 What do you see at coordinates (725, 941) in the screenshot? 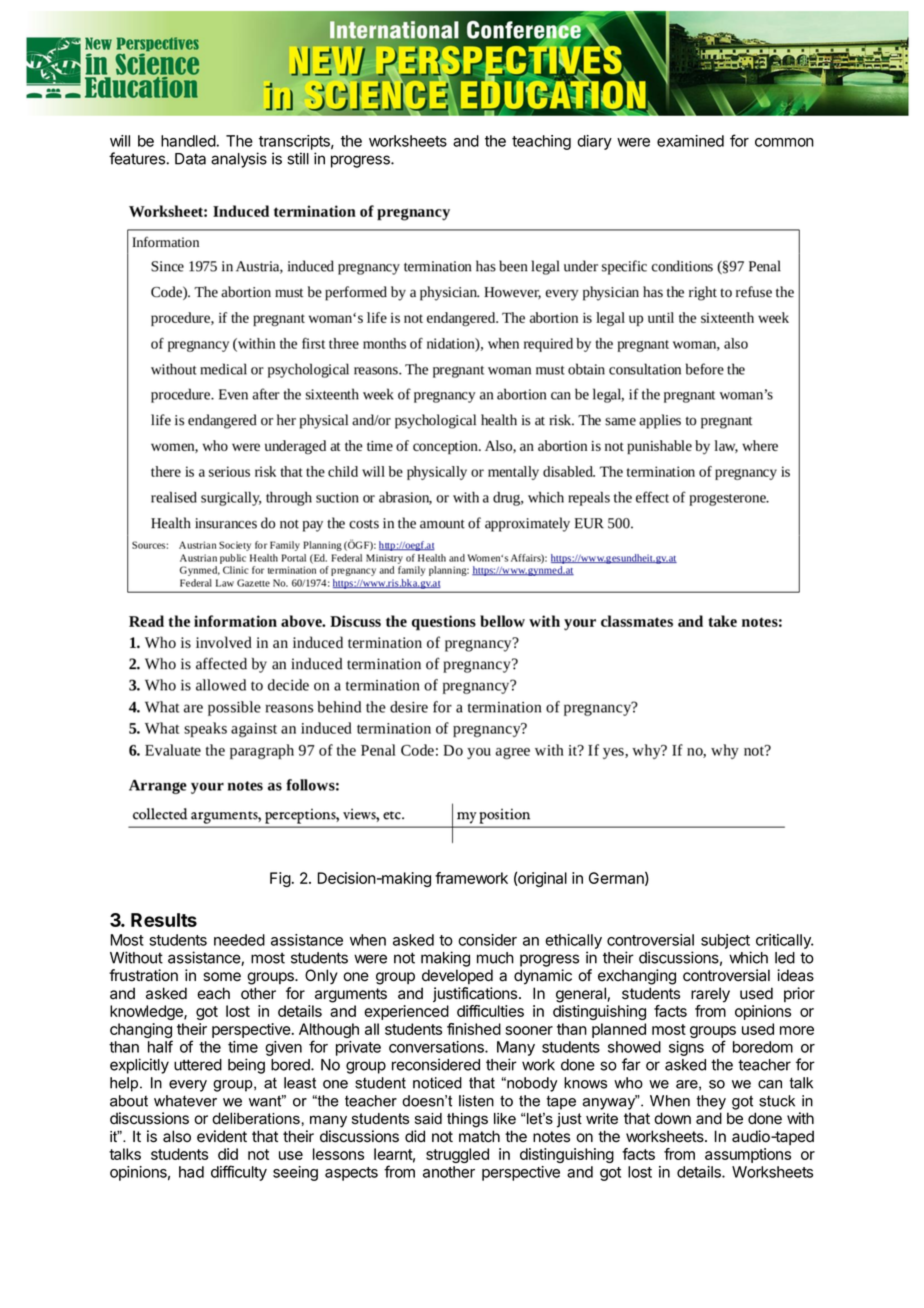
I see `subject` at bounding box center [725, 941].
